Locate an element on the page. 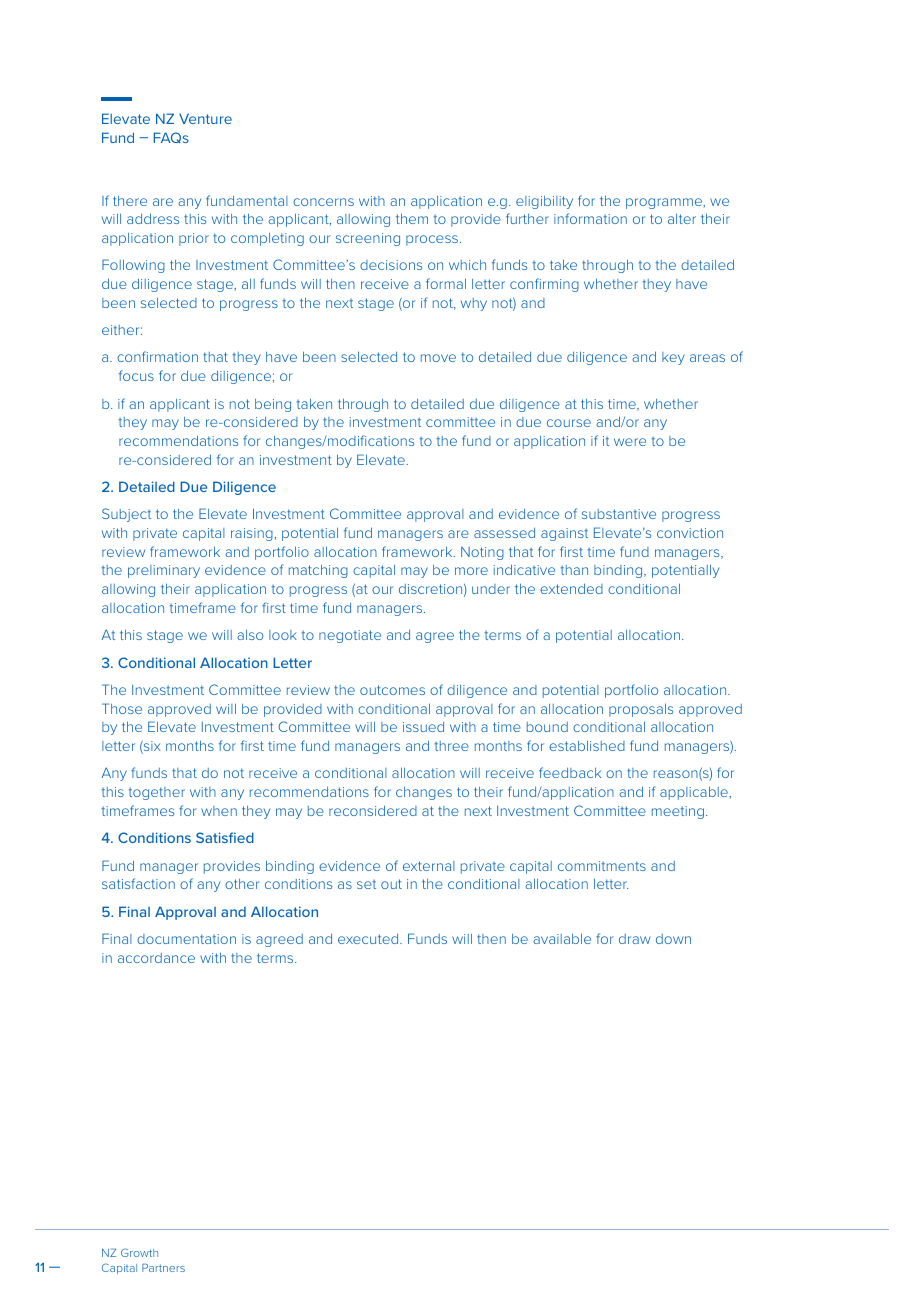  proposals is located at coordinates (641, 710).
